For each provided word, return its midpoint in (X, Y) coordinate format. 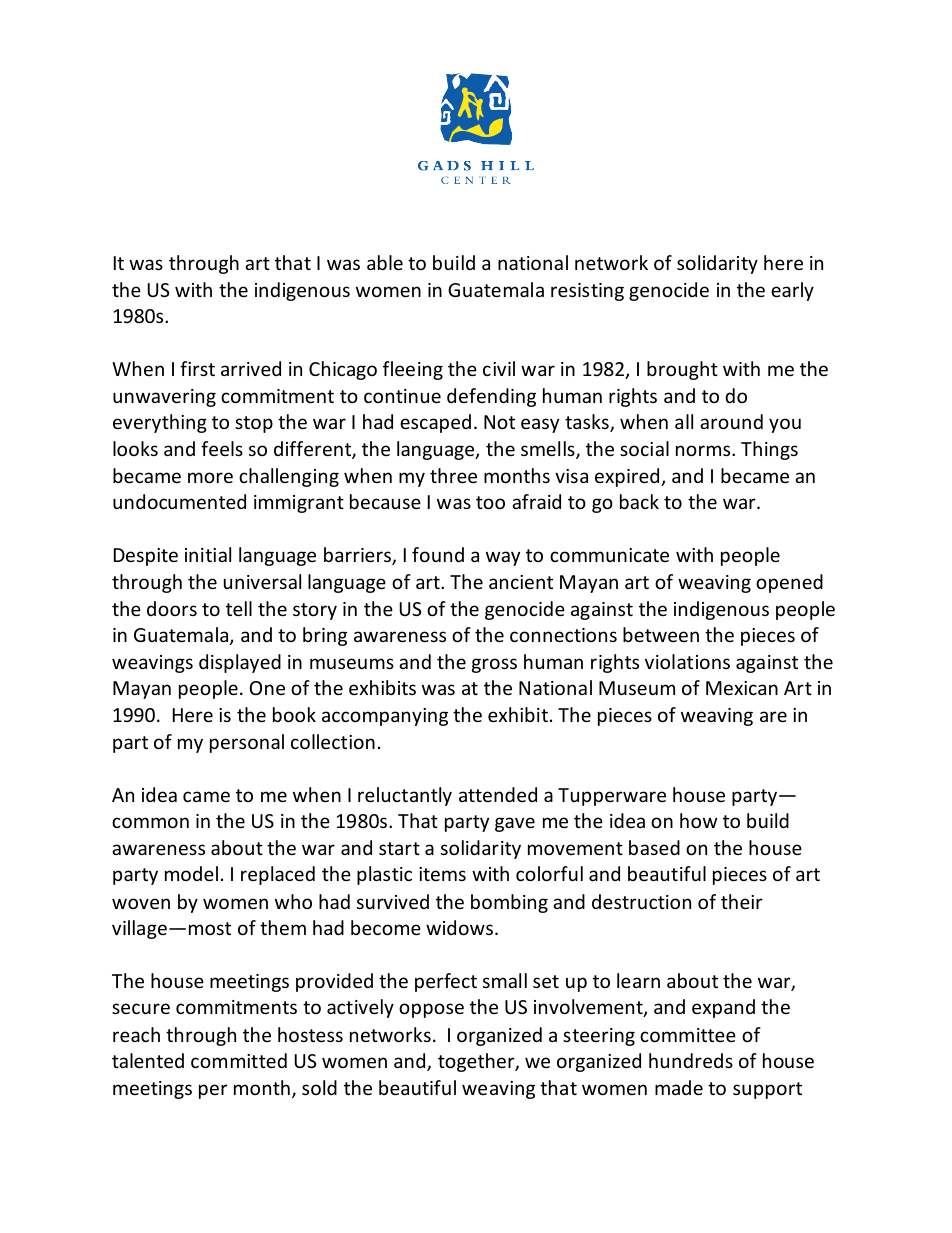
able (385, 262)
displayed (240, 663)
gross (494, 665)
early (792, 291)
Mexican (742, 688)
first (197, 368)
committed (239, 1060)
